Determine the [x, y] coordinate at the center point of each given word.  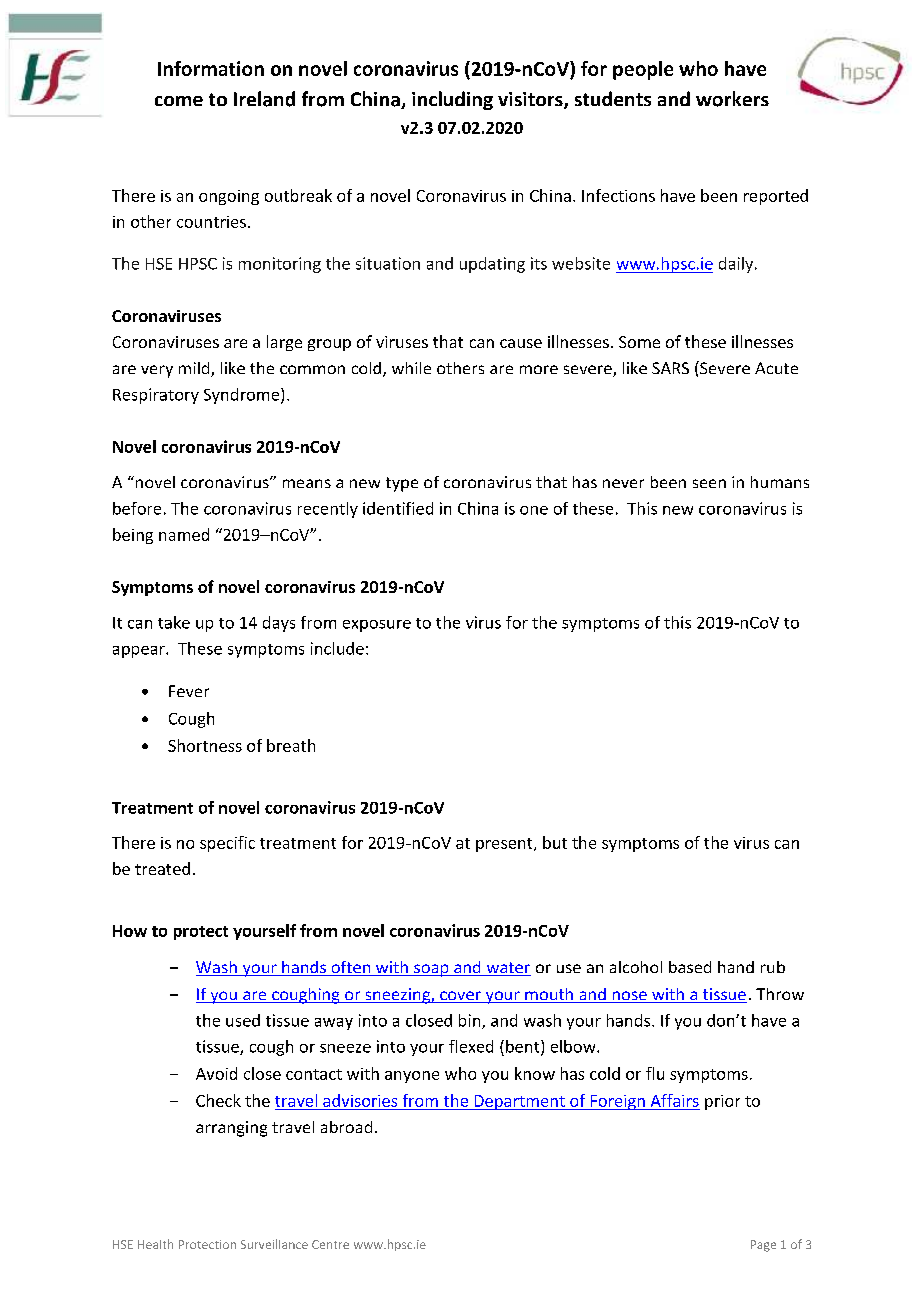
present [505, 845]
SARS [670, 368]
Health [155, 1244]
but [555, 842]
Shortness [205, 745]
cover [460, 997]
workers [732, 99]
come [179, 101]
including [452, 100]
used [243, 1020]
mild [195, 369]
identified [398, 508]
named [184, 534]
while [411, 368]
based [690, 967]
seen [709, 483]
